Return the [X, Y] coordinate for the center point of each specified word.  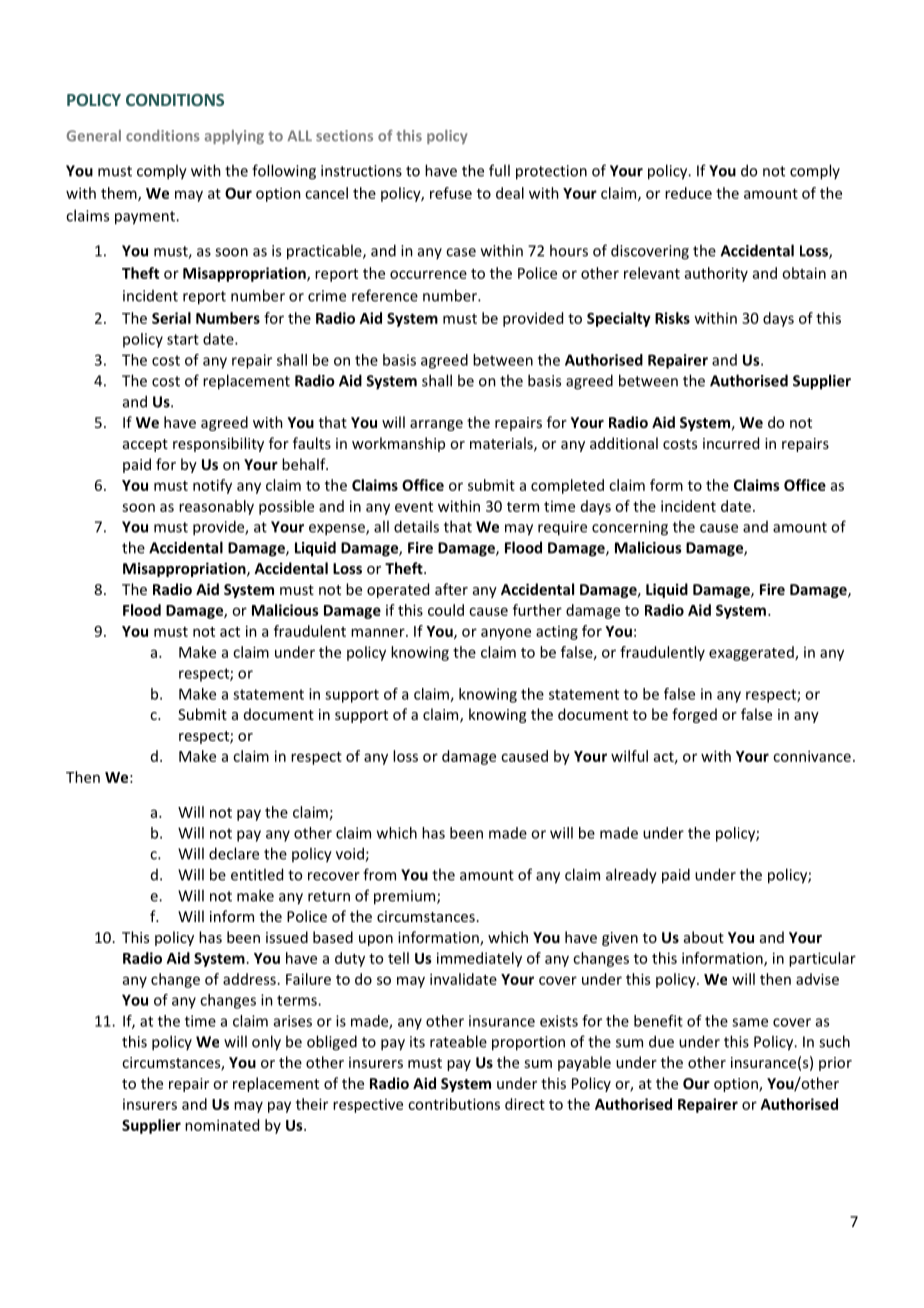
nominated [222, 1125]
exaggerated [752, 653]
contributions [454, 1104]
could [446, 610]
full [499, 170]
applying [234, 137]
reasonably [216, 507]
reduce [688, 193]
